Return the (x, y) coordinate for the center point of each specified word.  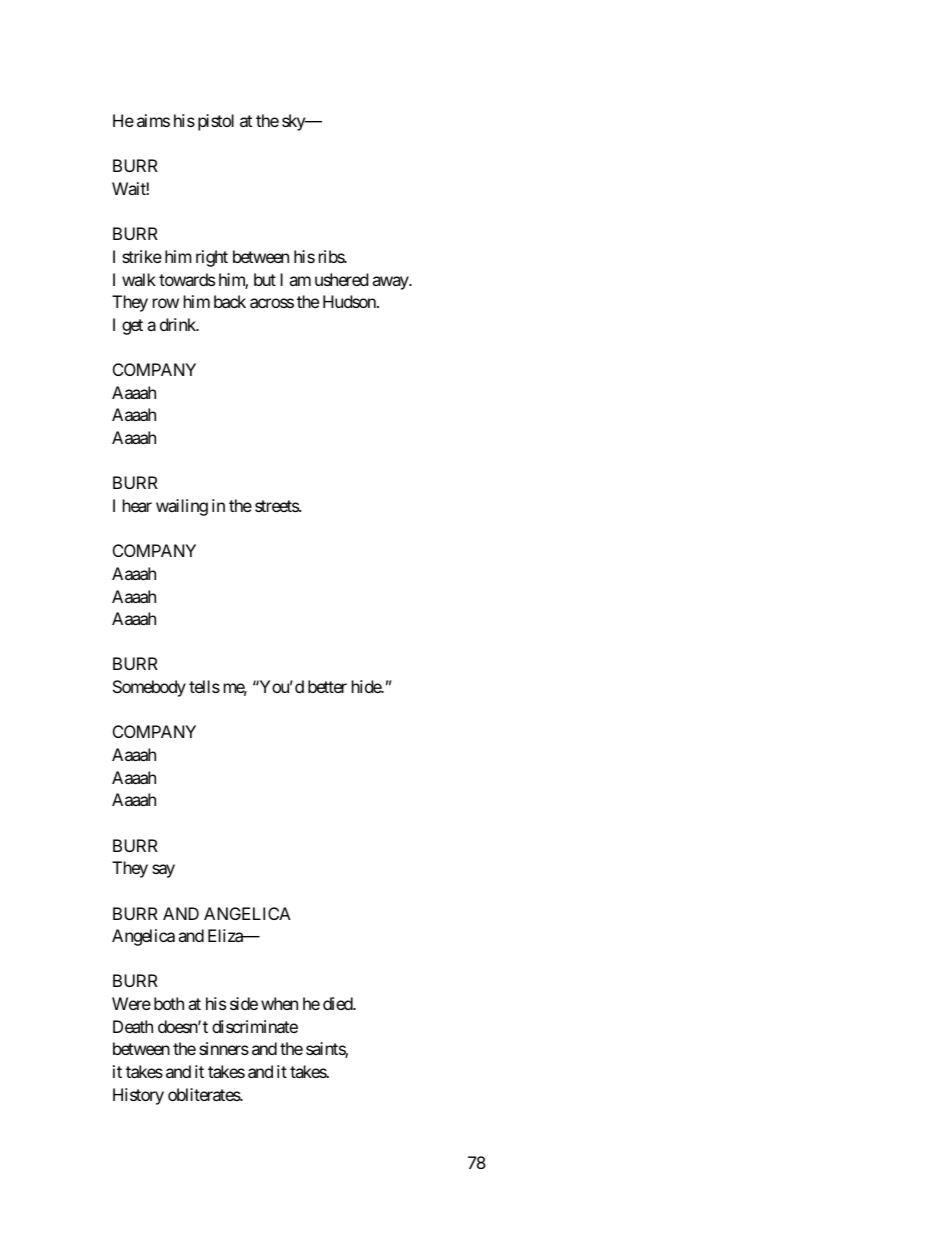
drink (179, 324)
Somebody (149, 688)
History (138, 1096)
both (169, 1003)
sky (294, 122)
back (230, 301)
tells (204, 686)
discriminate (255, 1026)
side (244, 1003)
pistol (216, 122)
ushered (341, 279)
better (327, 686)
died (338, 1003)
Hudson (350, 301)
